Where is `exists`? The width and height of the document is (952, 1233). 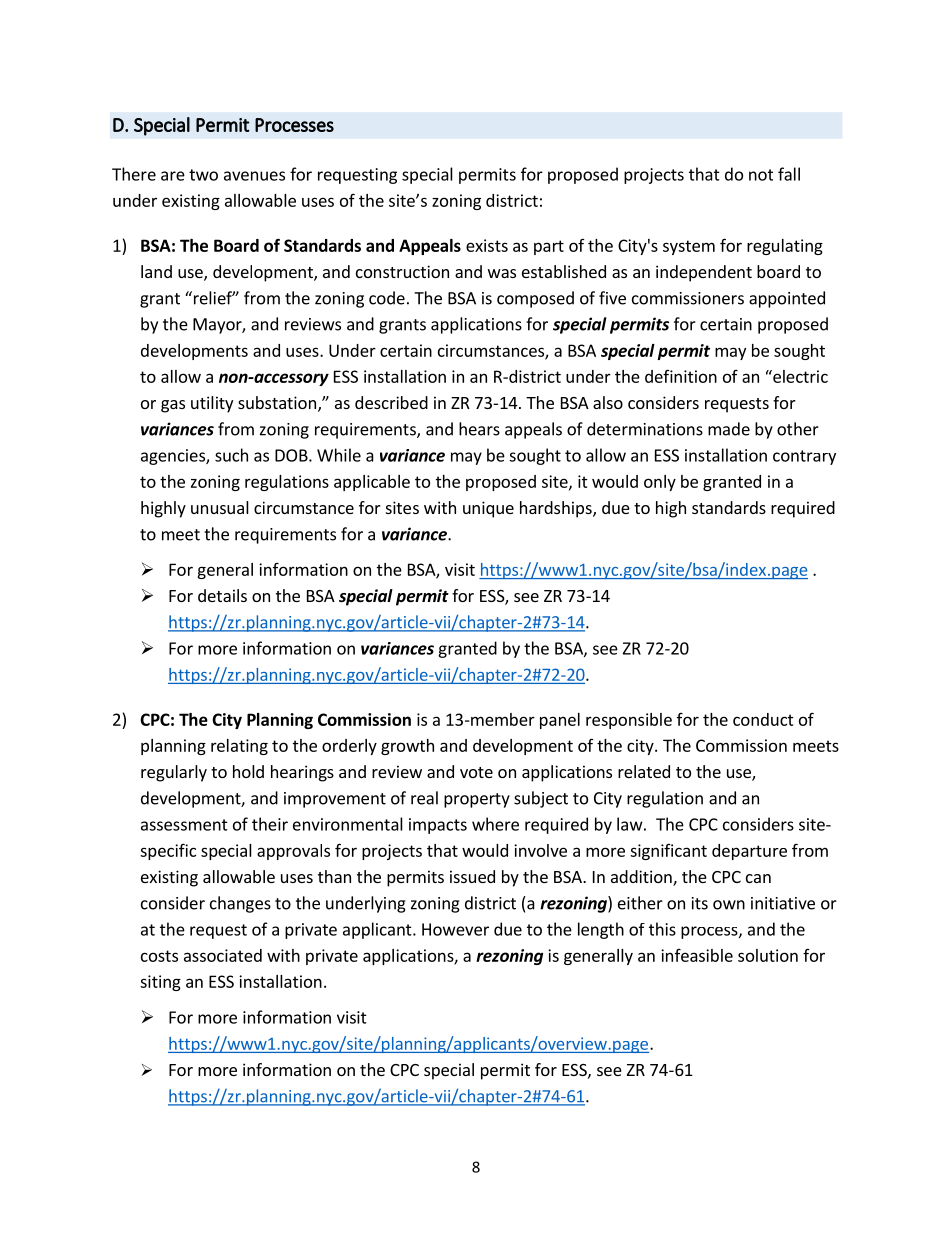
exists is located at coordinates (487, 245).
